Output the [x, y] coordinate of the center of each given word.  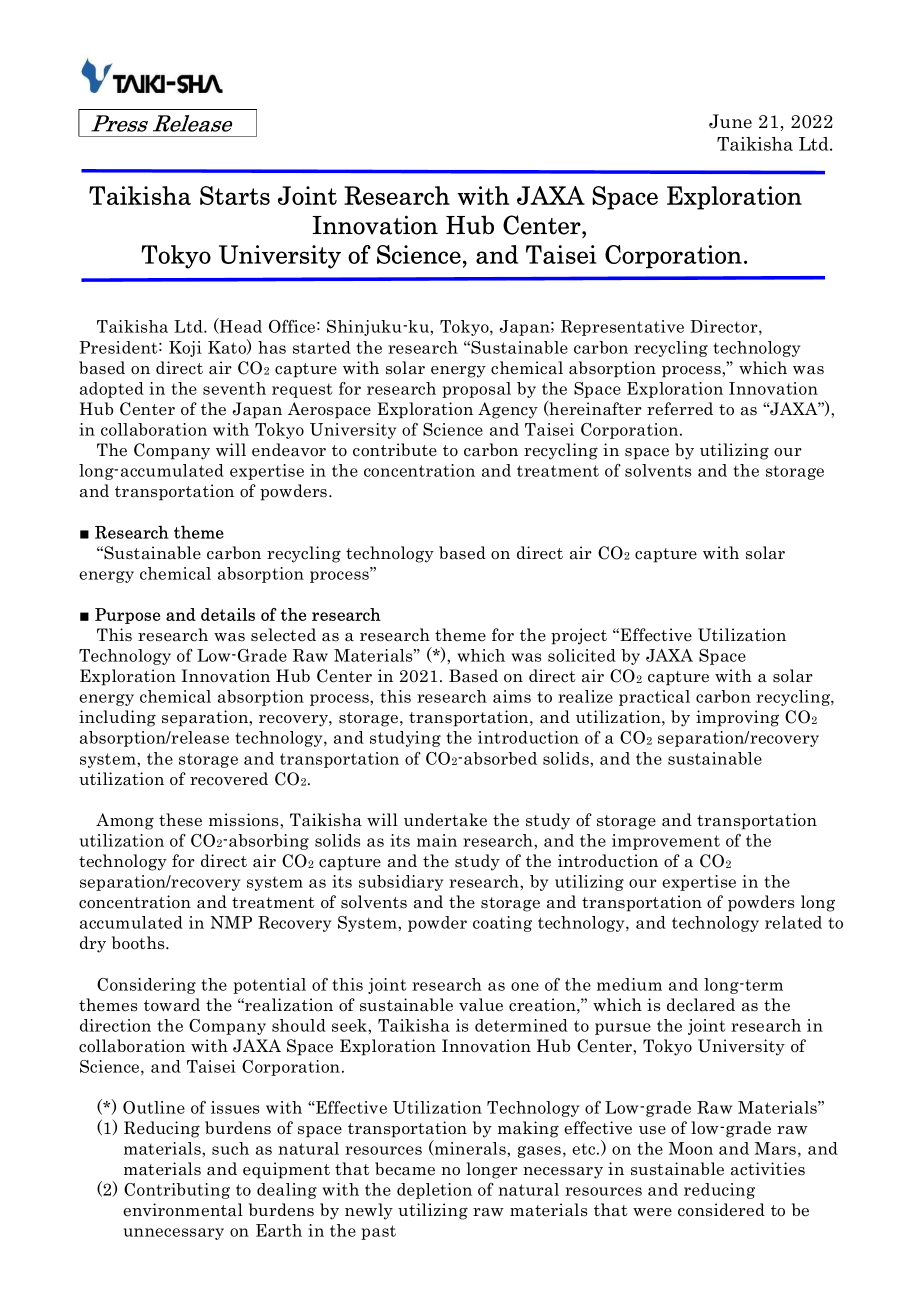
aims [512, 696]
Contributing [177, 1191]
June [730, 121]
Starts [235, 195]
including [117, 718]
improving [737, 718]
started [322, 347]
